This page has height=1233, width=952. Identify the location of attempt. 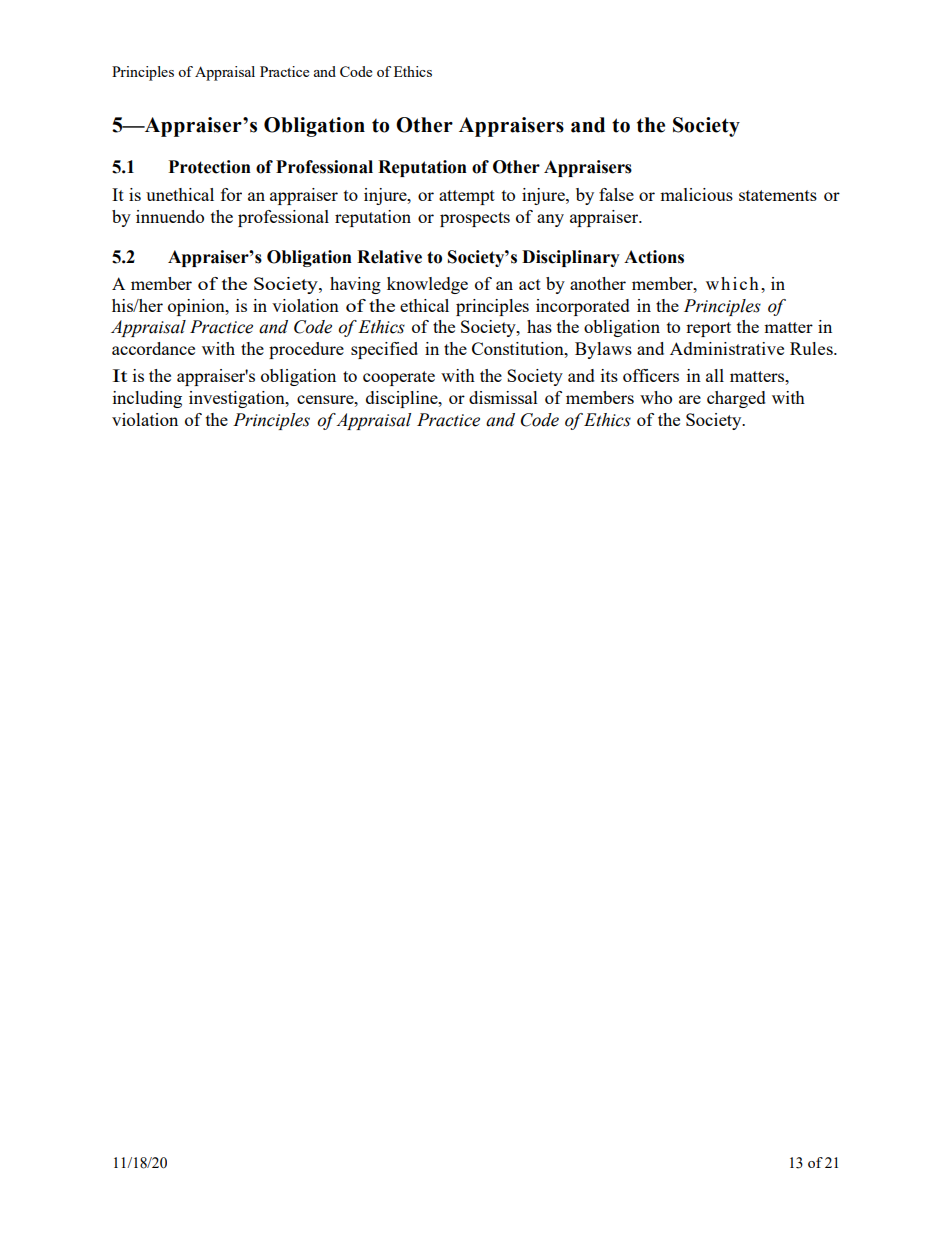
(467, 197).
